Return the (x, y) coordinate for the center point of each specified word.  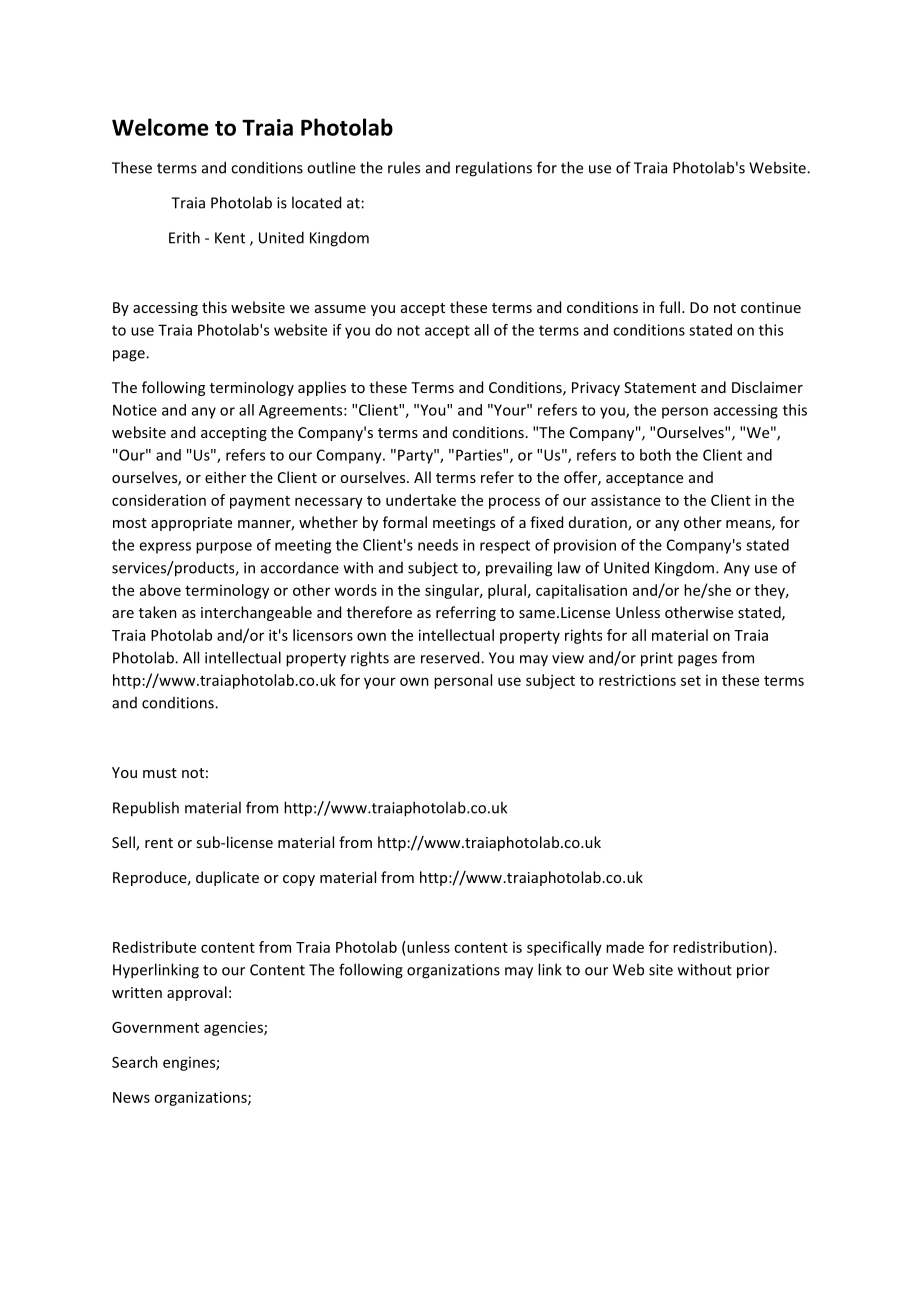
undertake (421, 500)
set (691, 681)
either (225, 477)
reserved (451, 657)
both (655, 455)
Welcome (160, 127)
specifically (564, 948)
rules (404, 167)
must (160, 773)
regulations (494, 169)
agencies (234, 1028)
